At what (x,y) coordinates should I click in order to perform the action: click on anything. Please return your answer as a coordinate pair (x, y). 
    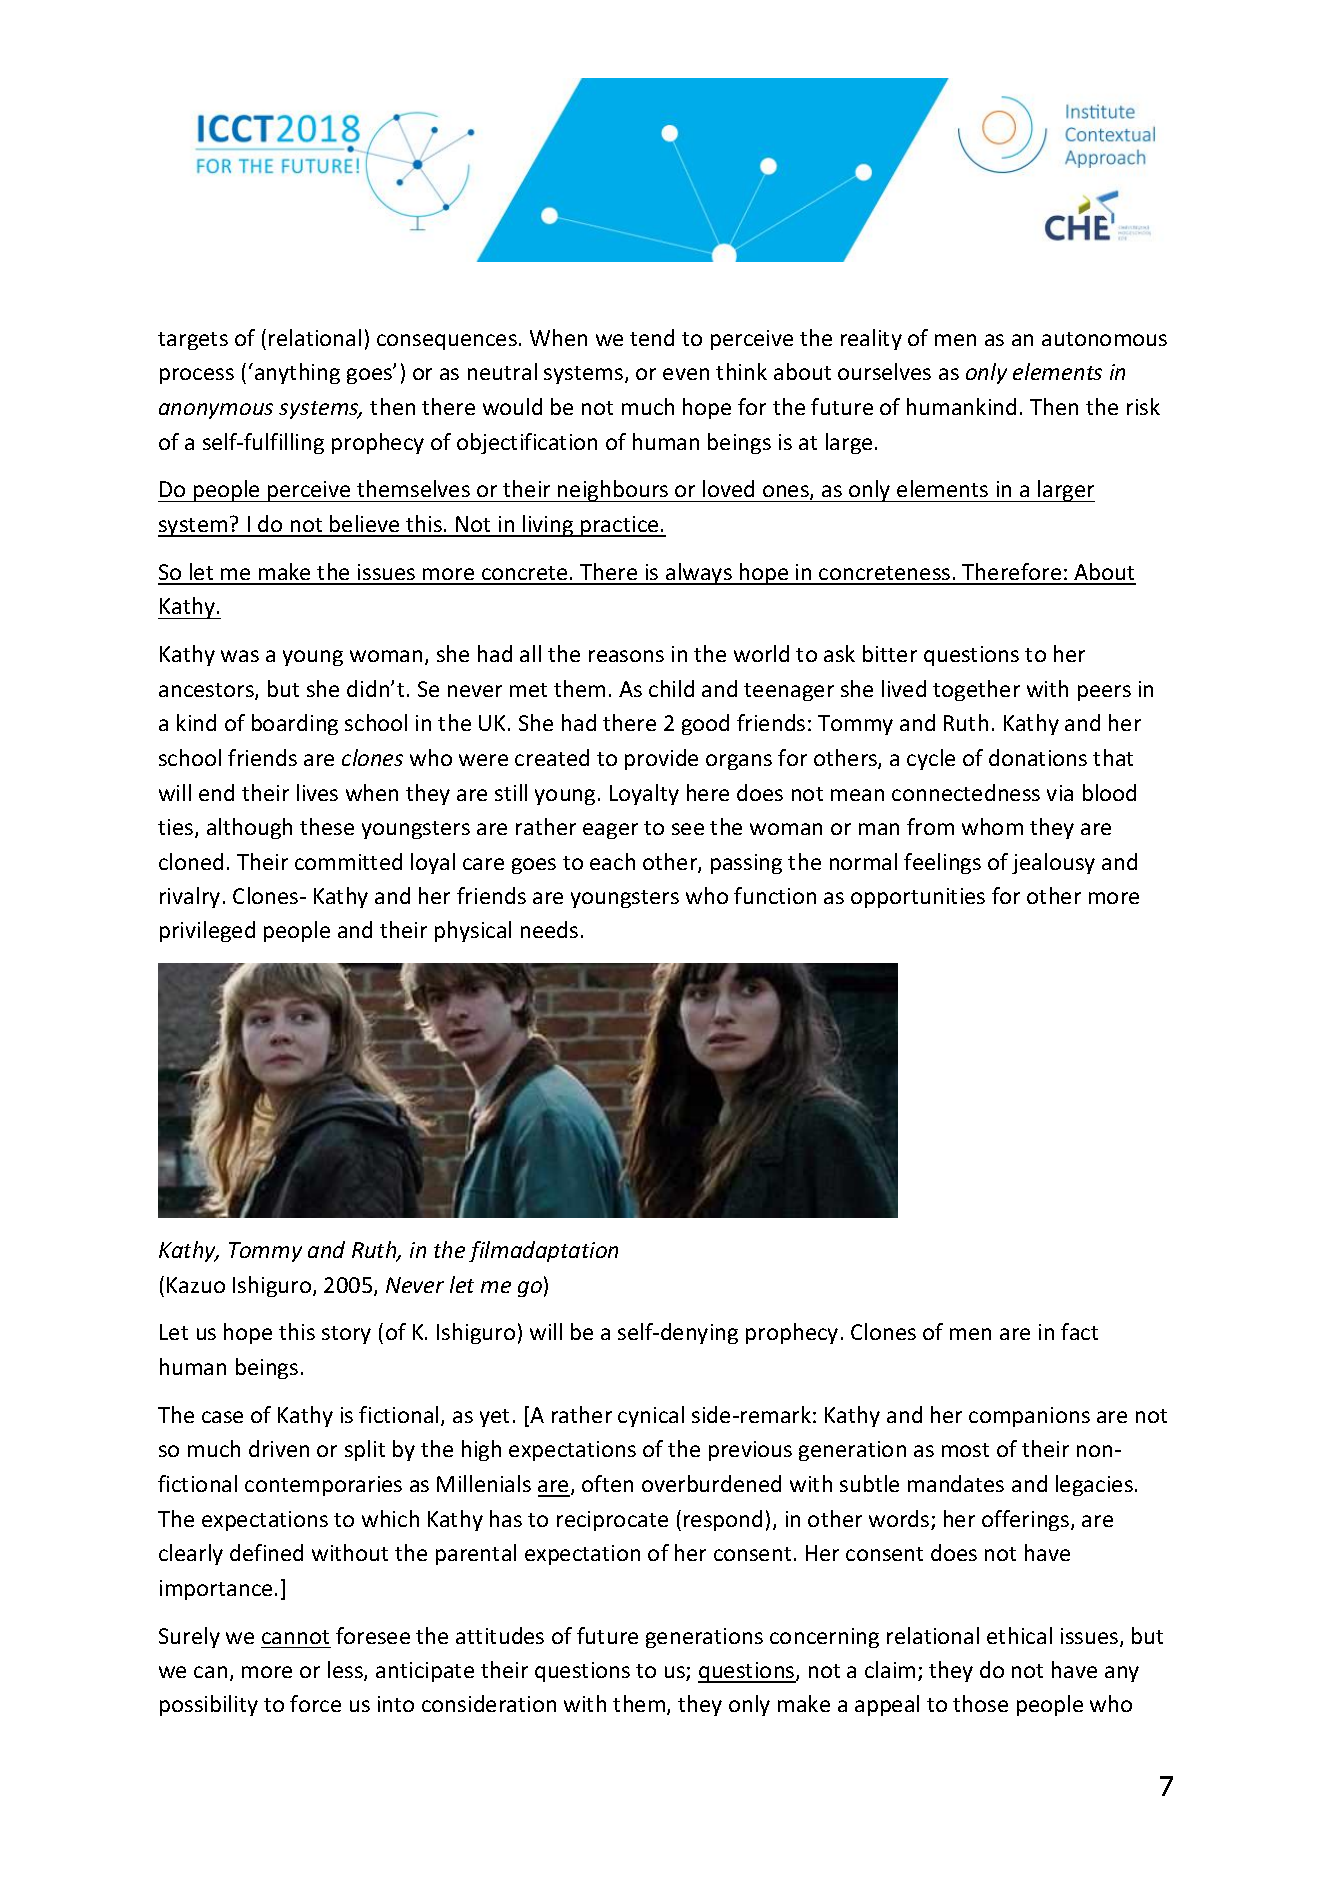
    Looking at the image, I should click on (297, 373).
